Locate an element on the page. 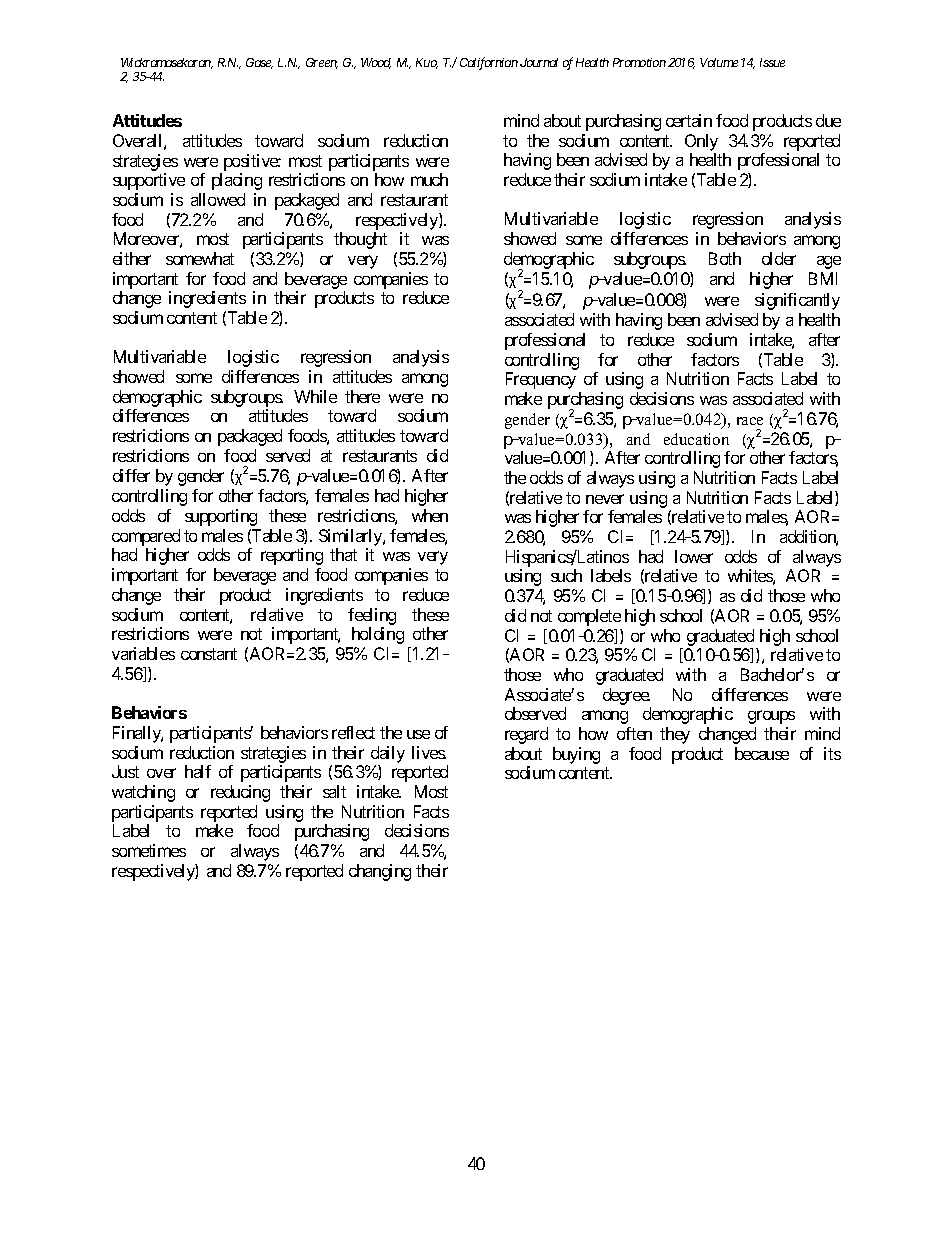 This document has height=1233, width=952. Gase is located at coordinates (259, 63).
